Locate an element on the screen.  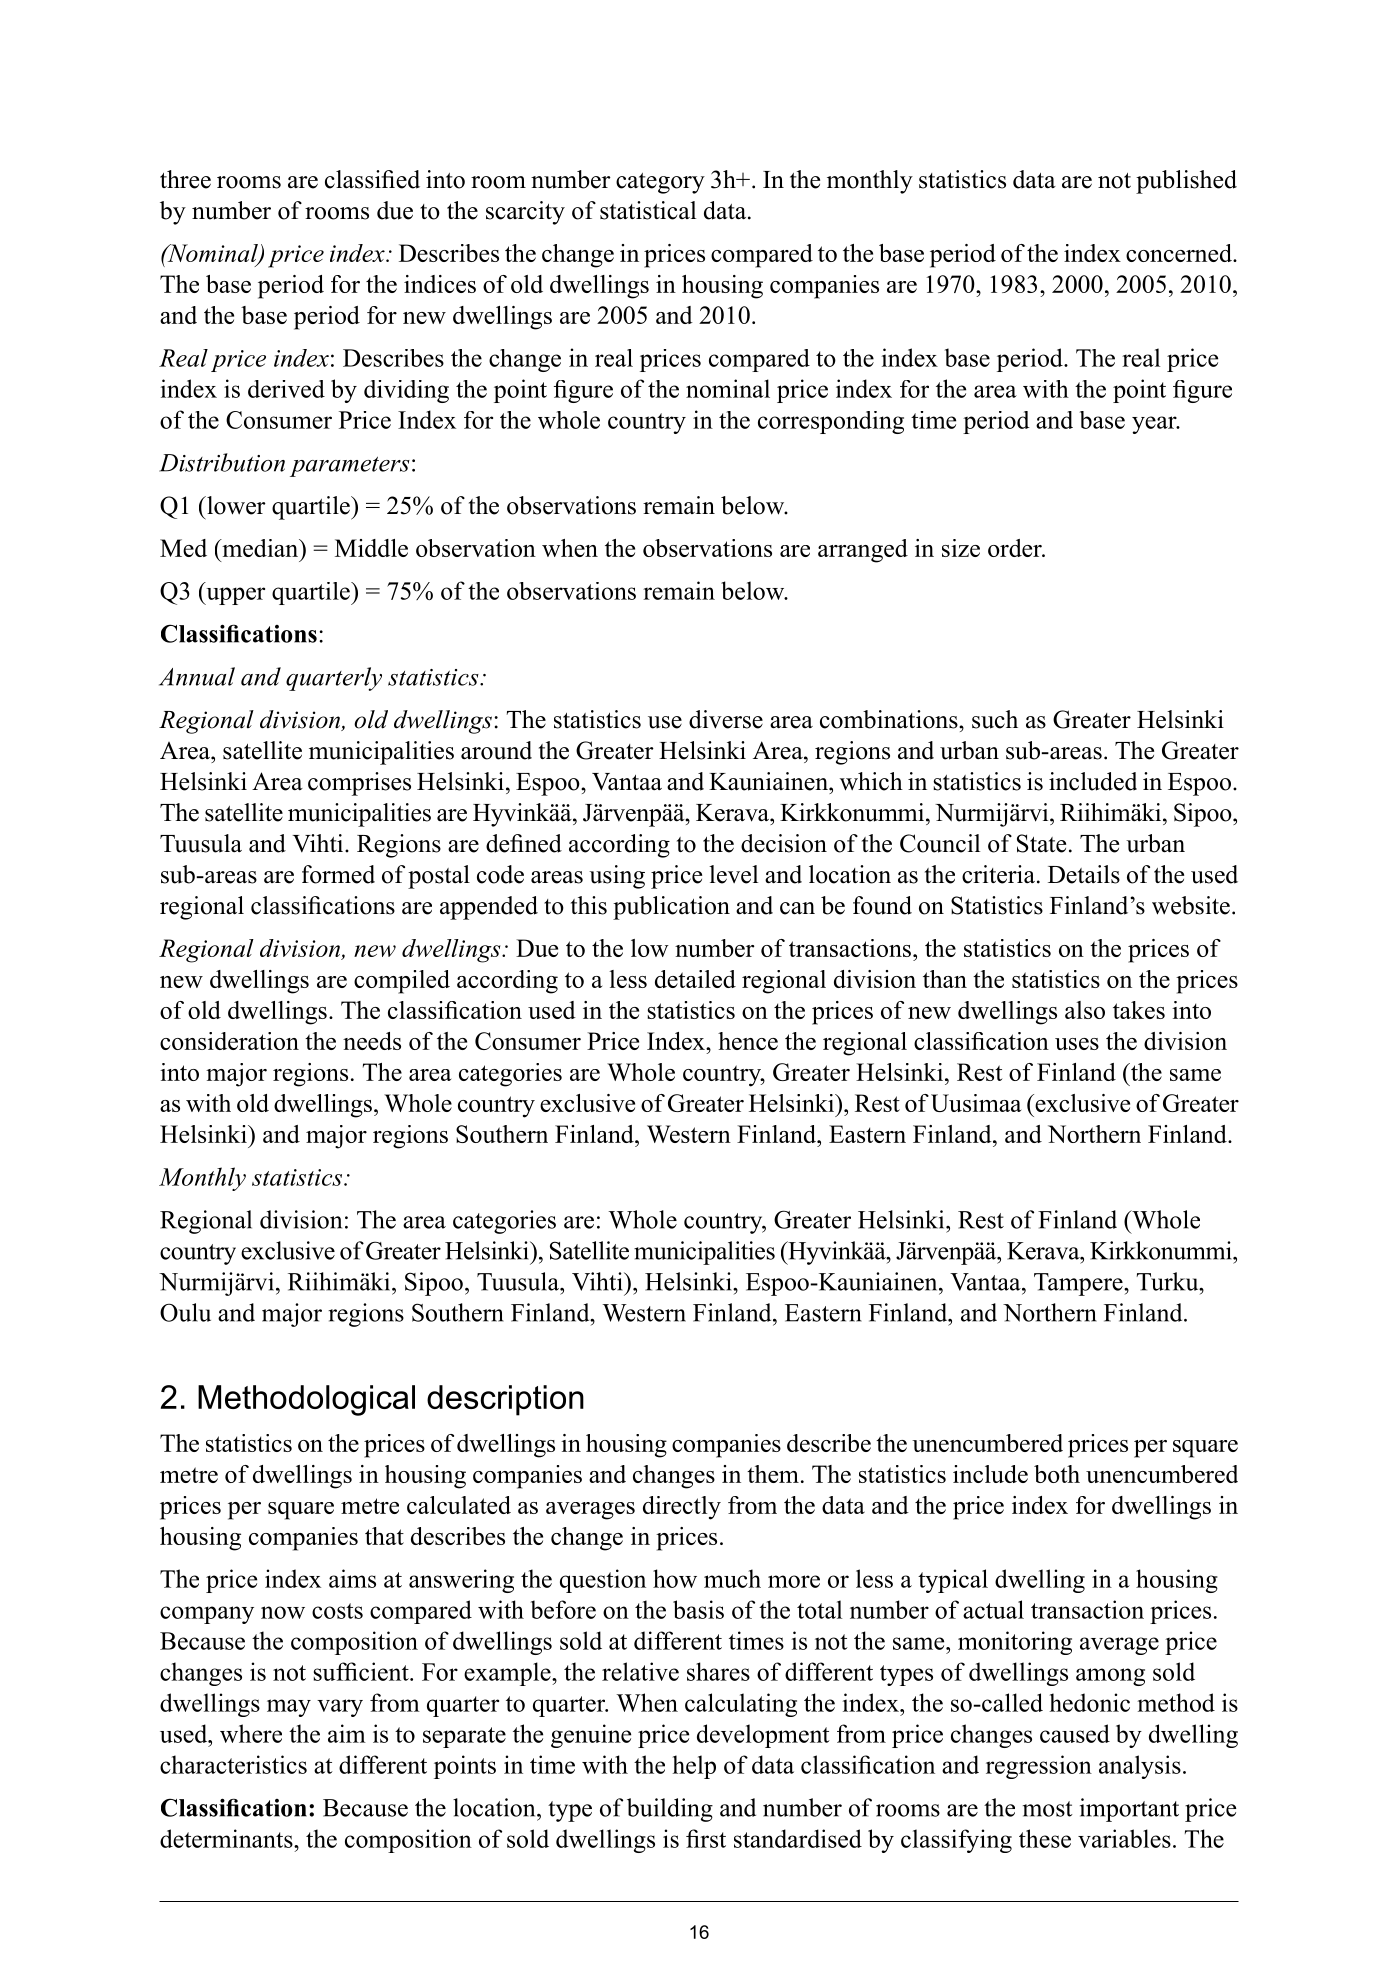
characteristics is located at coordinates (233, 1764).
